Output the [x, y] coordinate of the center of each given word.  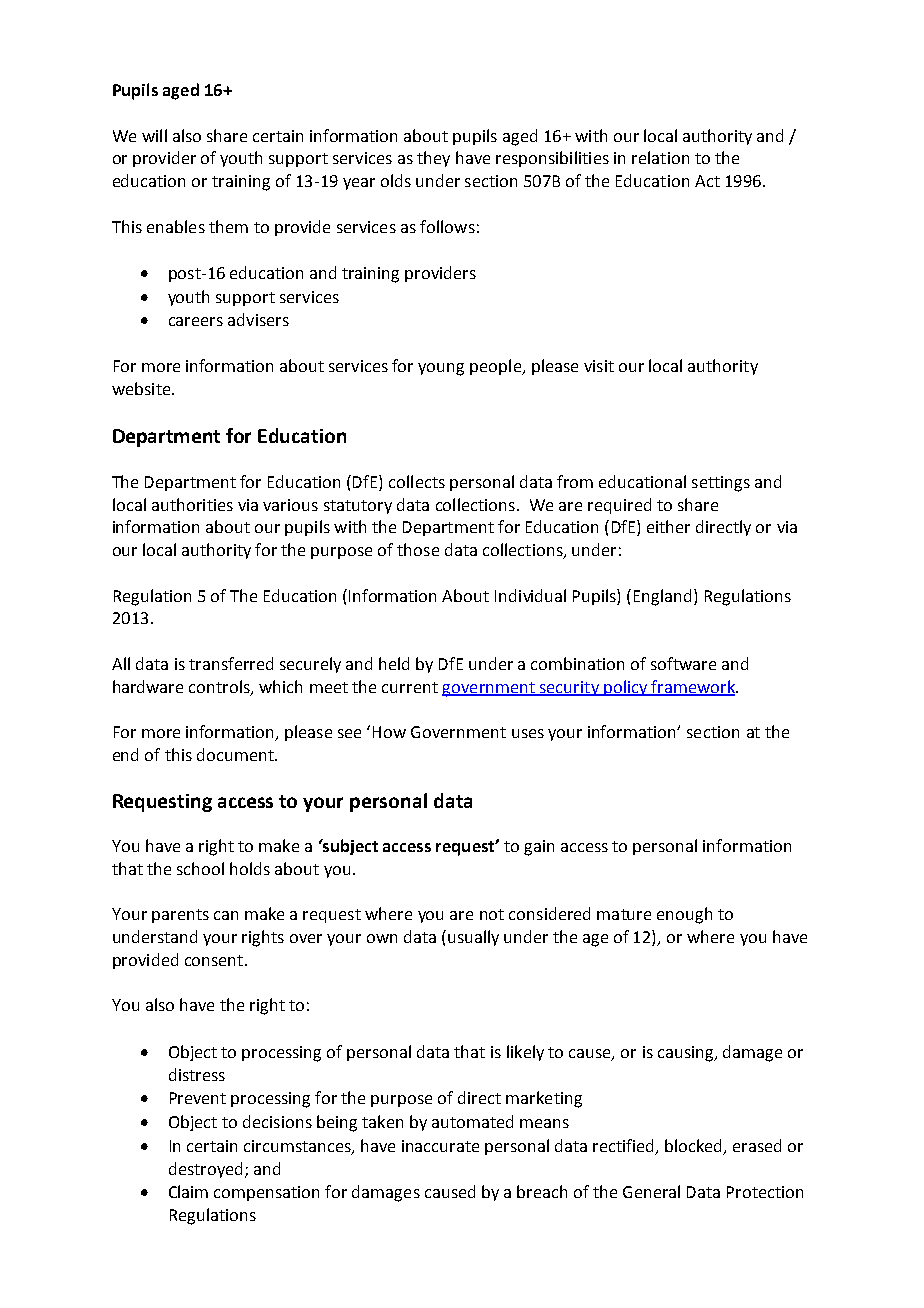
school [200, 868]
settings [721, 484]
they [433, 159]
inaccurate [440, 1146]
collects [417, 481]
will [154, 135]
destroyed [205, 1170]
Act [707, 181]
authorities [192, 504]
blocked [695, 1146]
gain [539, 848]
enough [684, 915]
